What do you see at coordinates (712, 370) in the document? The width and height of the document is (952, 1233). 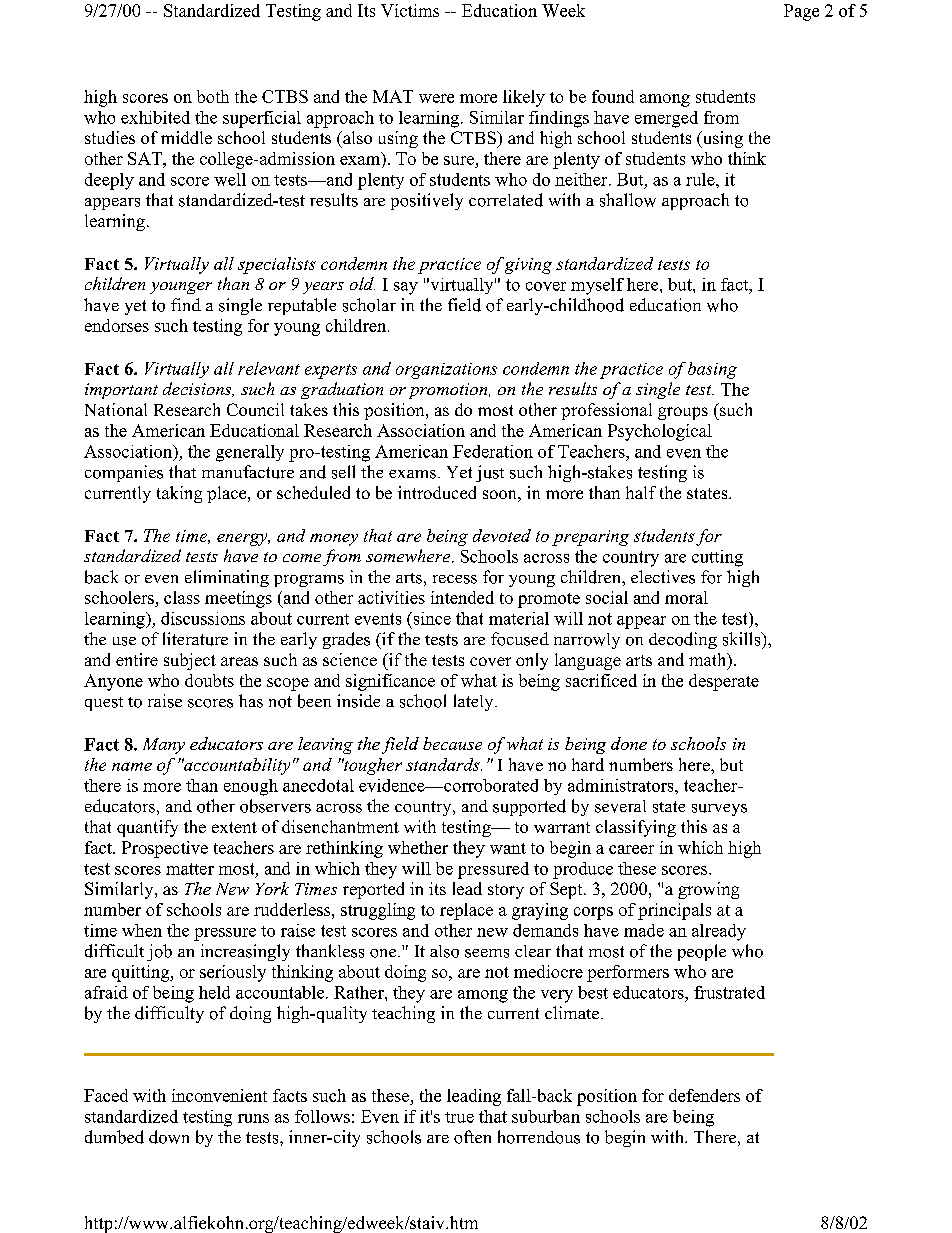 I see `basing` at bounding box center [712, 370].
